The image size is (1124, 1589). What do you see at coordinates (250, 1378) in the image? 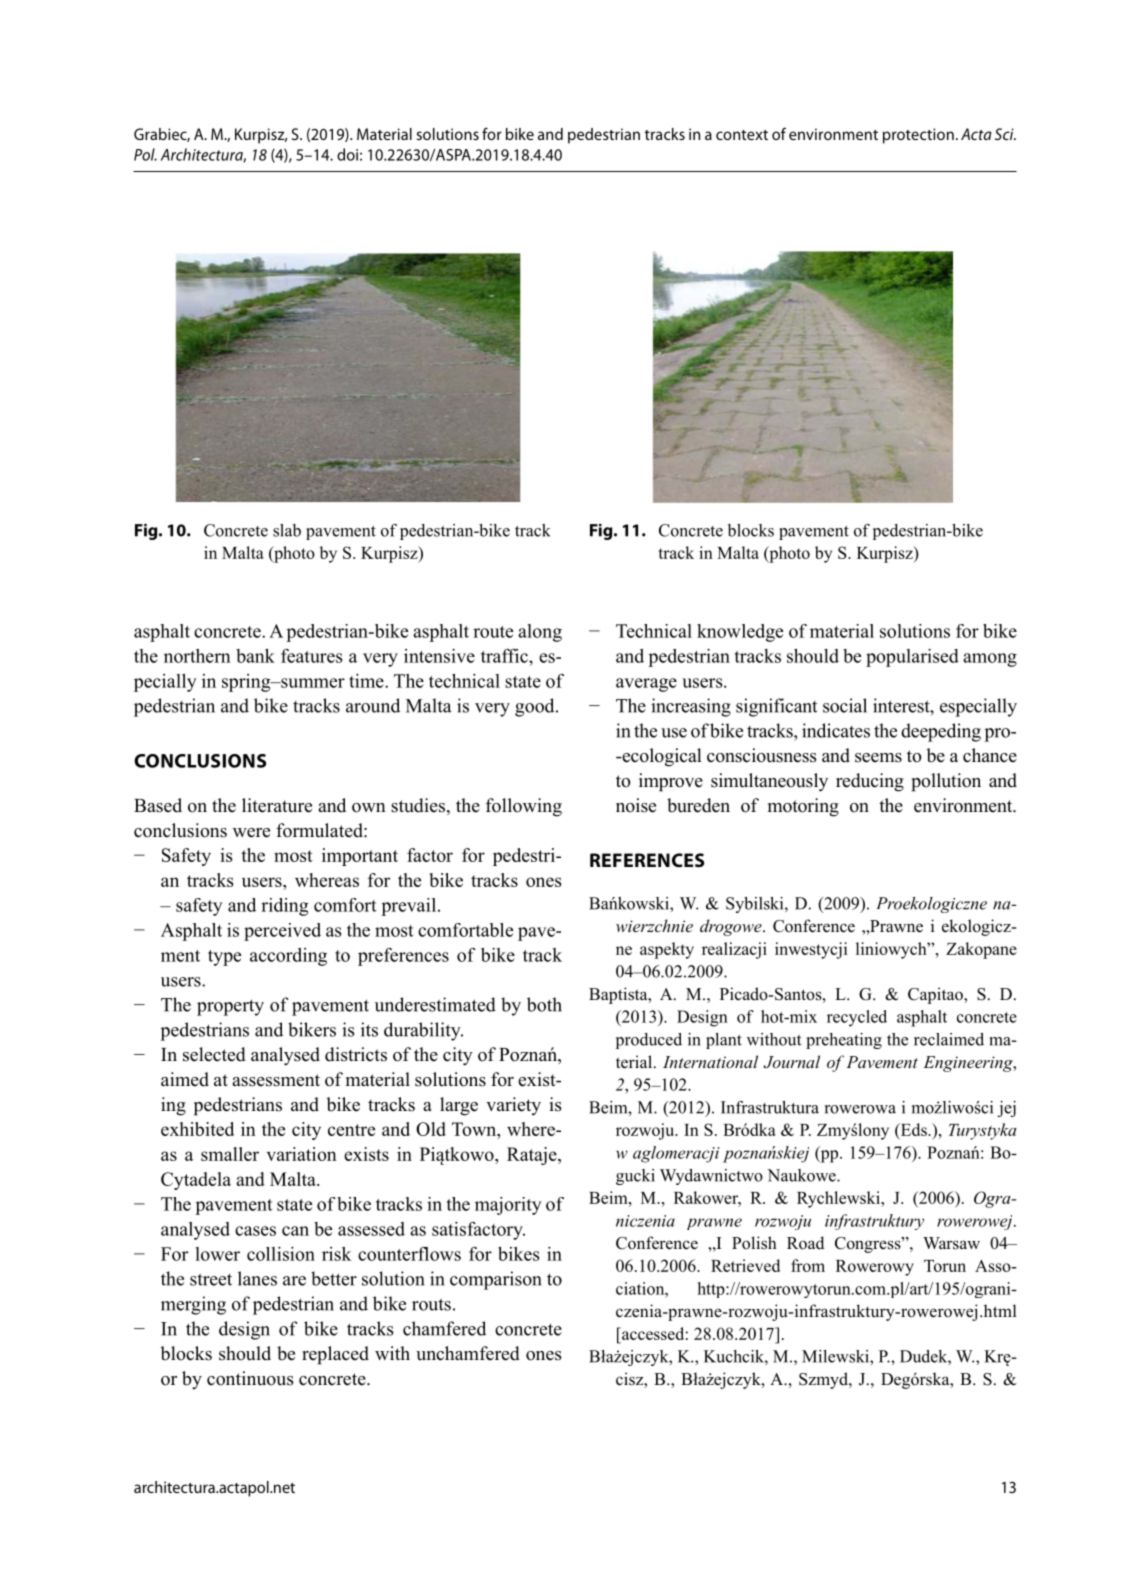
I see `continuous` at bounding box center [250, 1378].
